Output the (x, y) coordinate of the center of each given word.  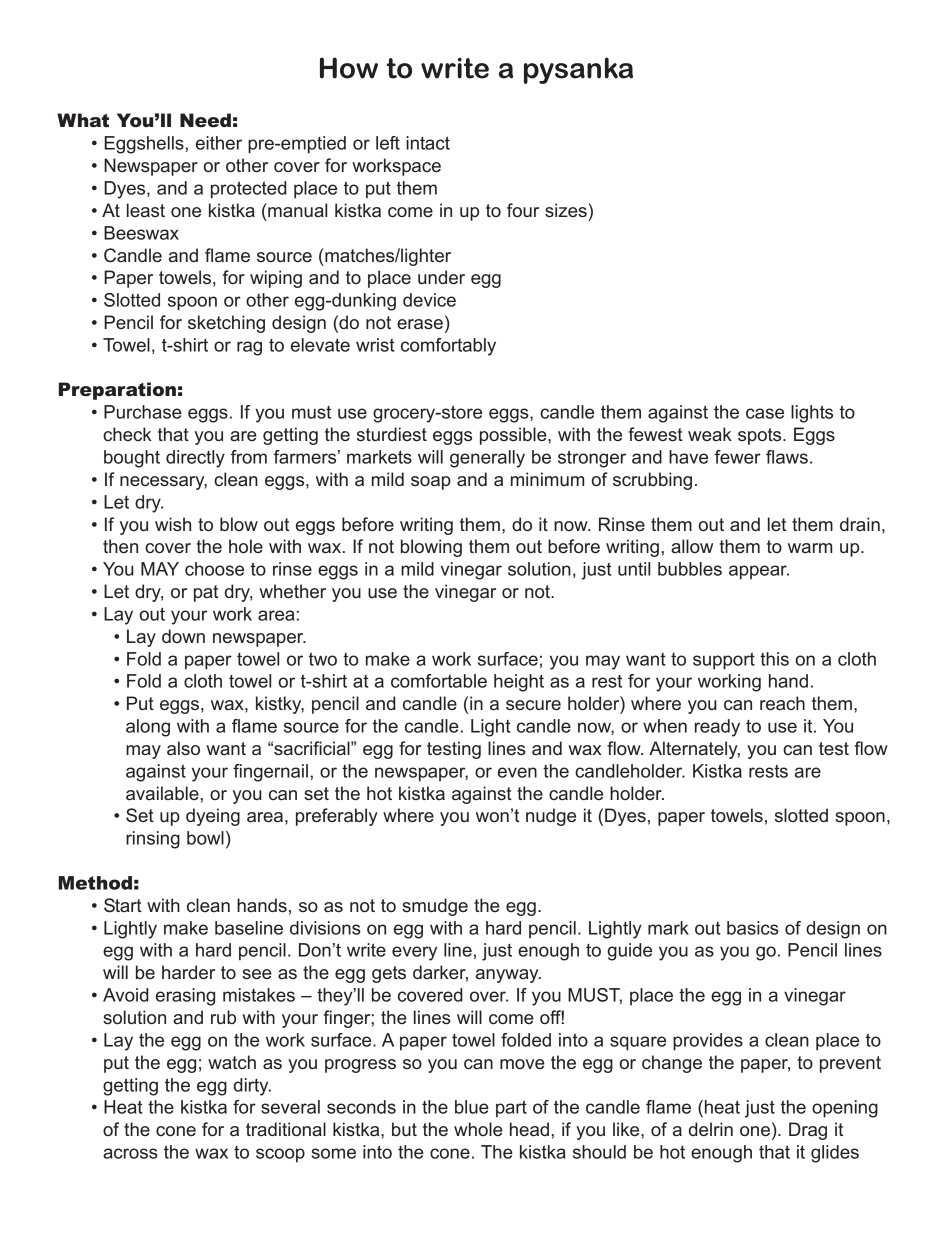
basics (753, 928)
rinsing (153, 840)
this (774, 659)
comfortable (439, 681)
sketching (226, 324)
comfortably (448, 347)
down (183, 636)
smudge (435, 907)
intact (428, 143)
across (130, 1153)
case (765, 413)
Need (205, 120)
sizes (567, 210)
